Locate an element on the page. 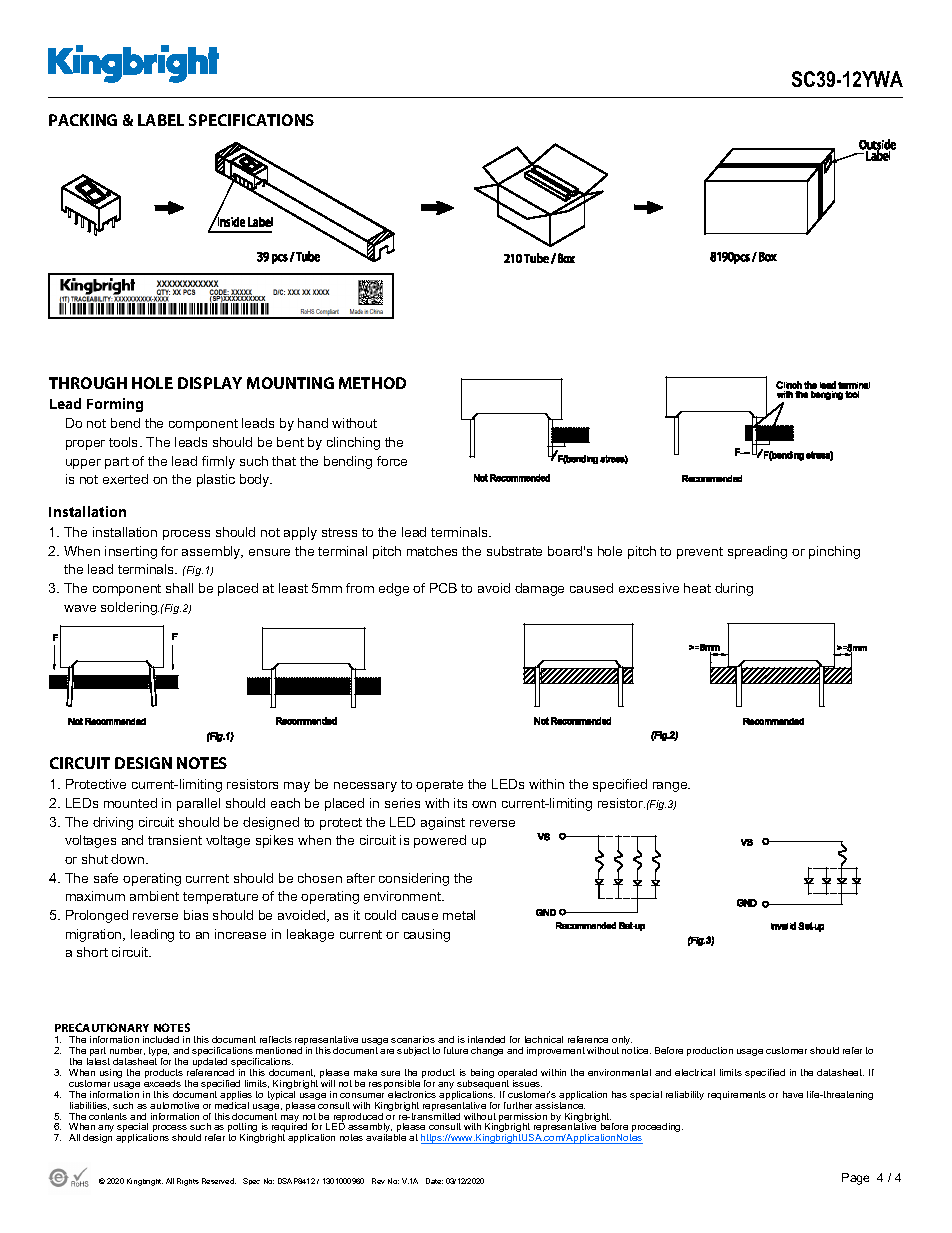 Image resolution: width=952 pixels, height=1233 pixels. force is located at coordinates (392, 461).
